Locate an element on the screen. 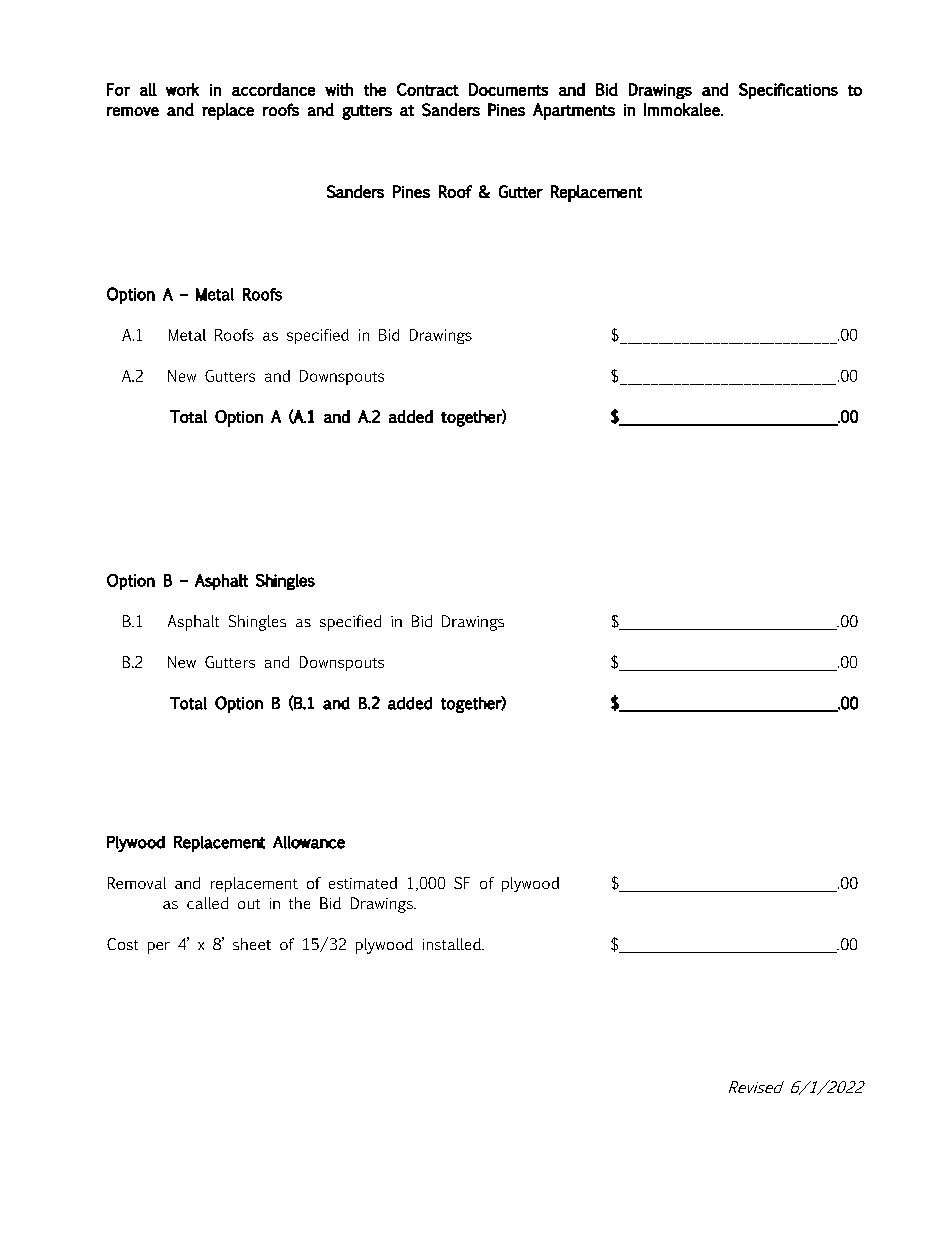  Contract is located at coordinates (428, 89).
